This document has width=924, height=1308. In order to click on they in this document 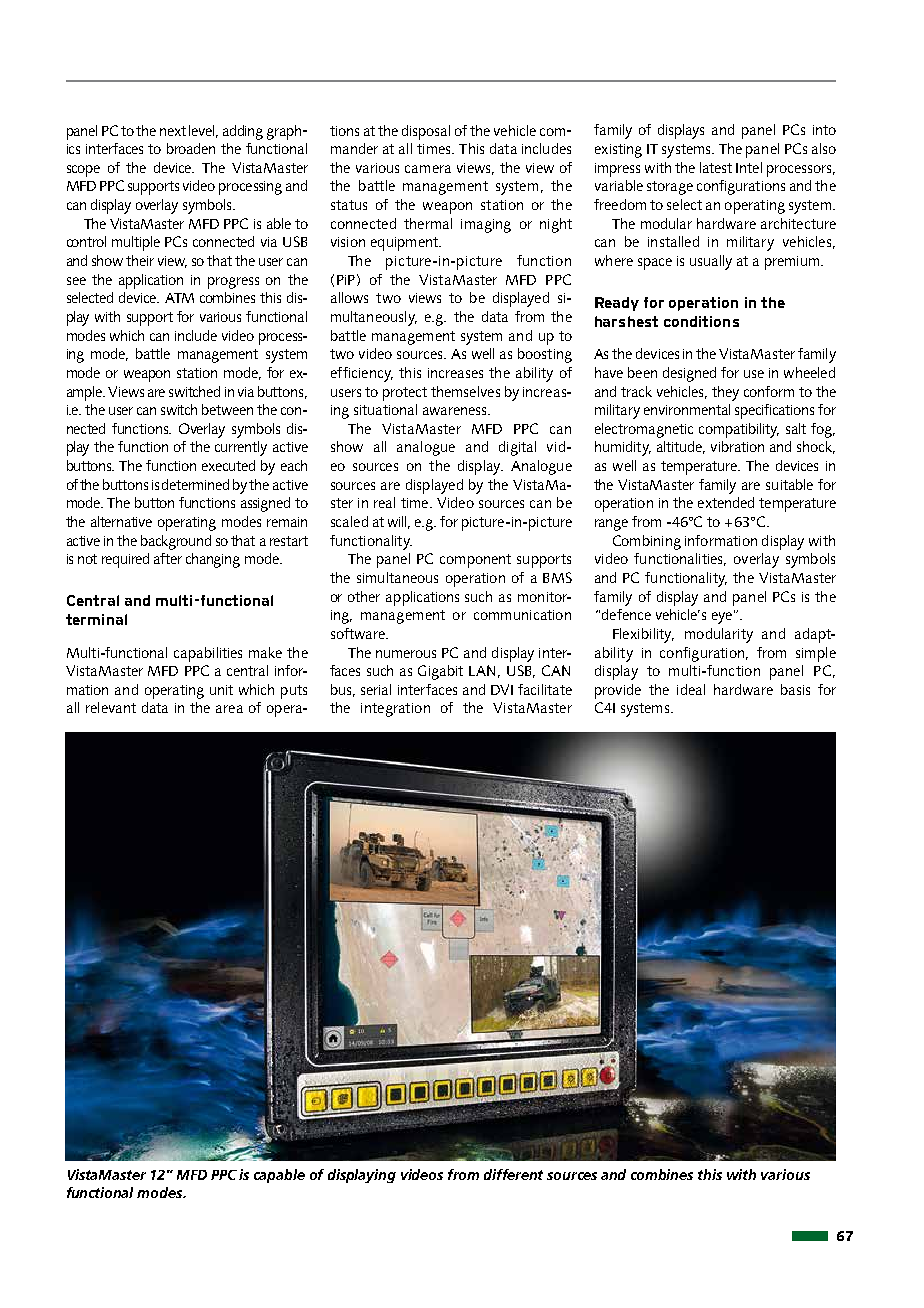, I will do `click(725, 393)`.
